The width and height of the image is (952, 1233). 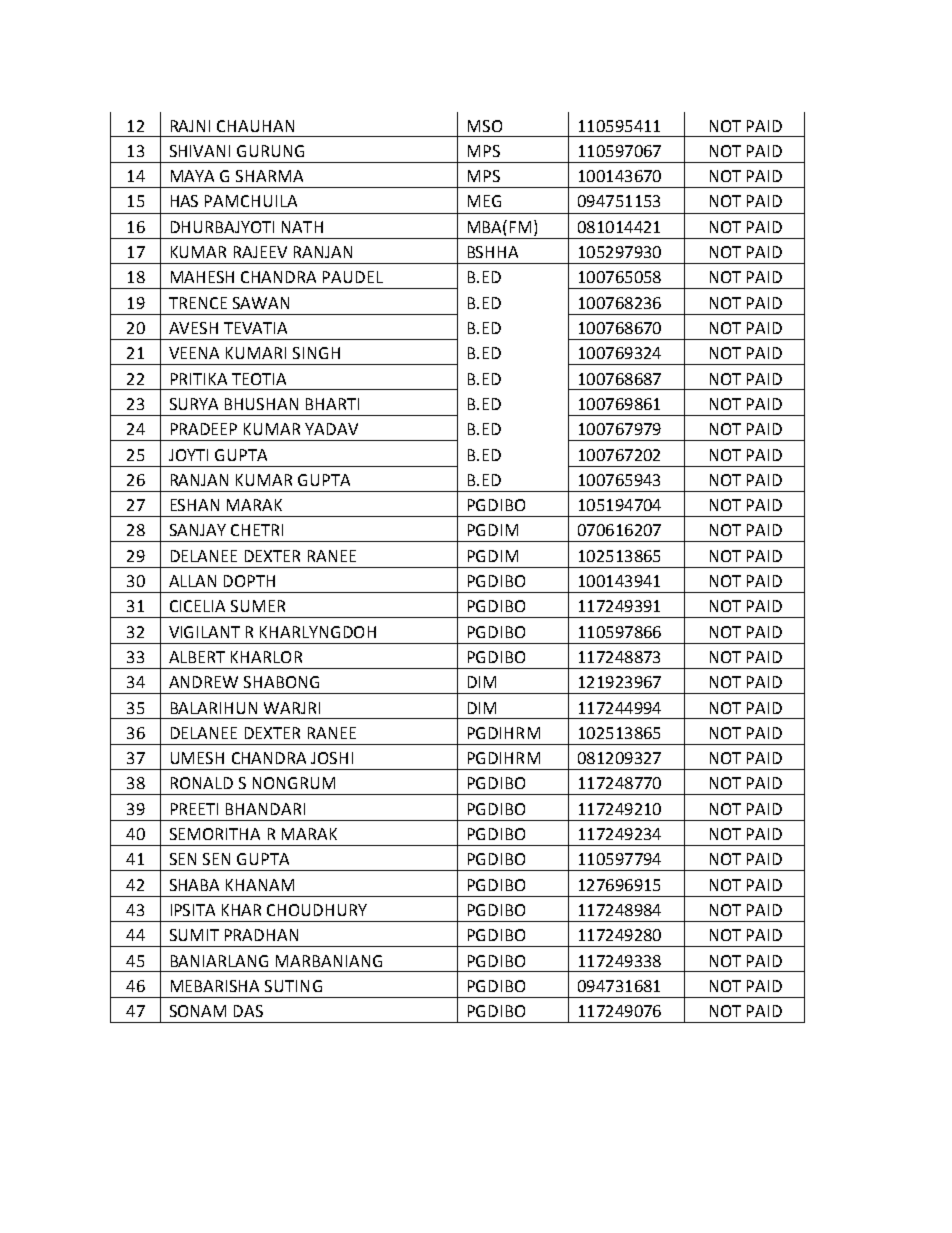 What do you see at coordinates (192, 581) in the image?
I see `ALLAN` at bounding box center [192, 581].
